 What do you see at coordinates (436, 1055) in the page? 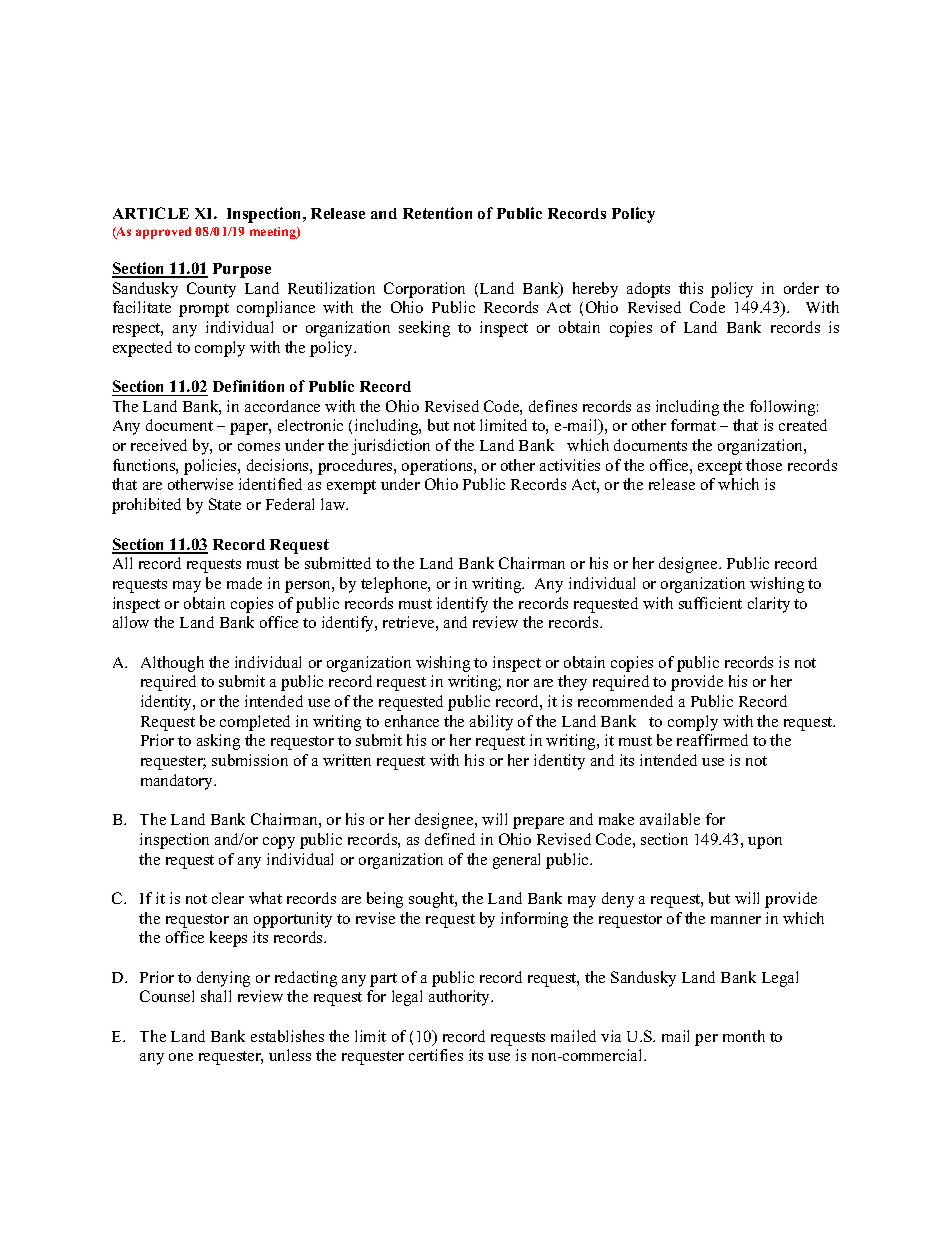
I see `certifies` at bounding box center [436, 1055].
